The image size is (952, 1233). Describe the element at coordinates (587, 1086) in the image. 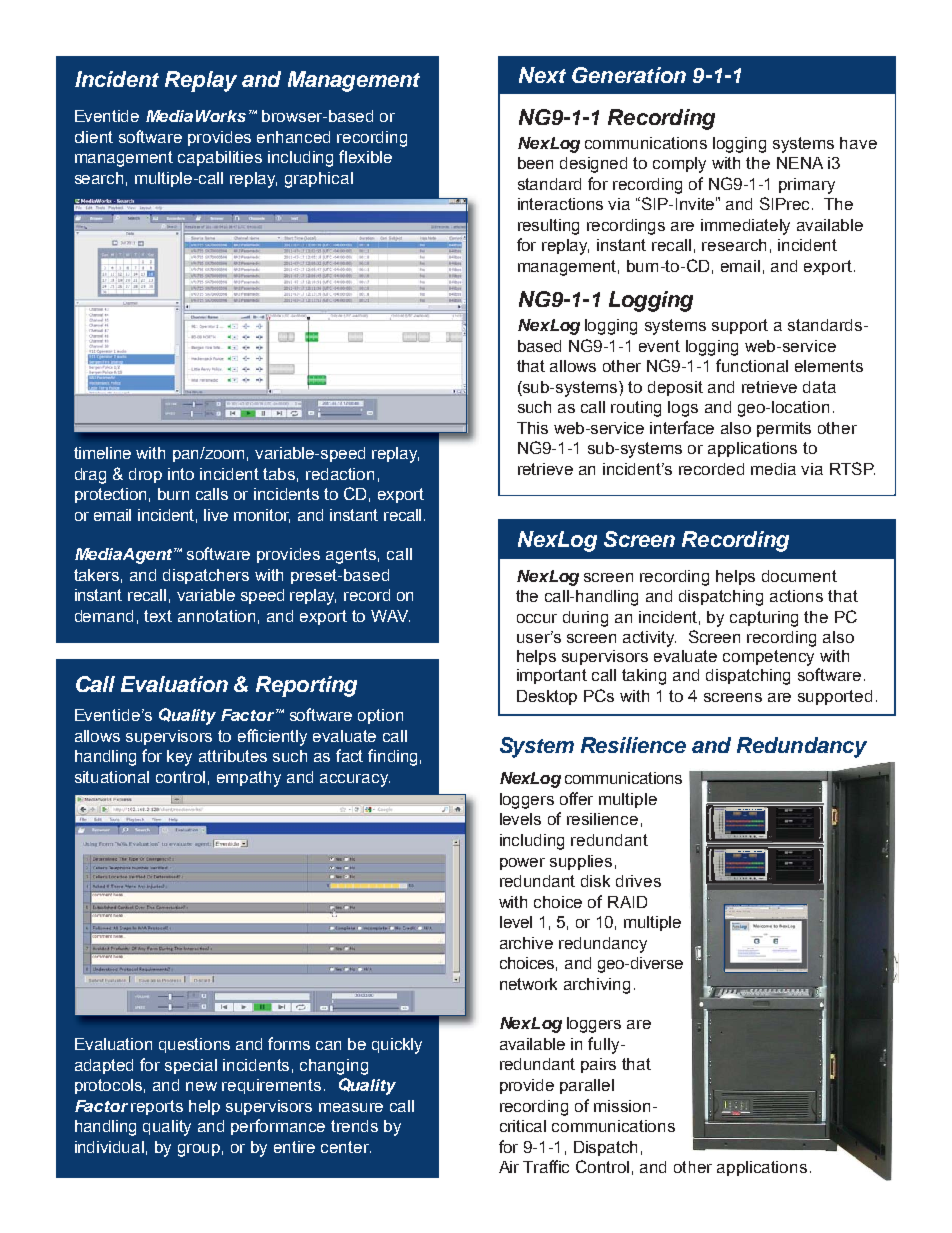

I see `parallel` at that location.
